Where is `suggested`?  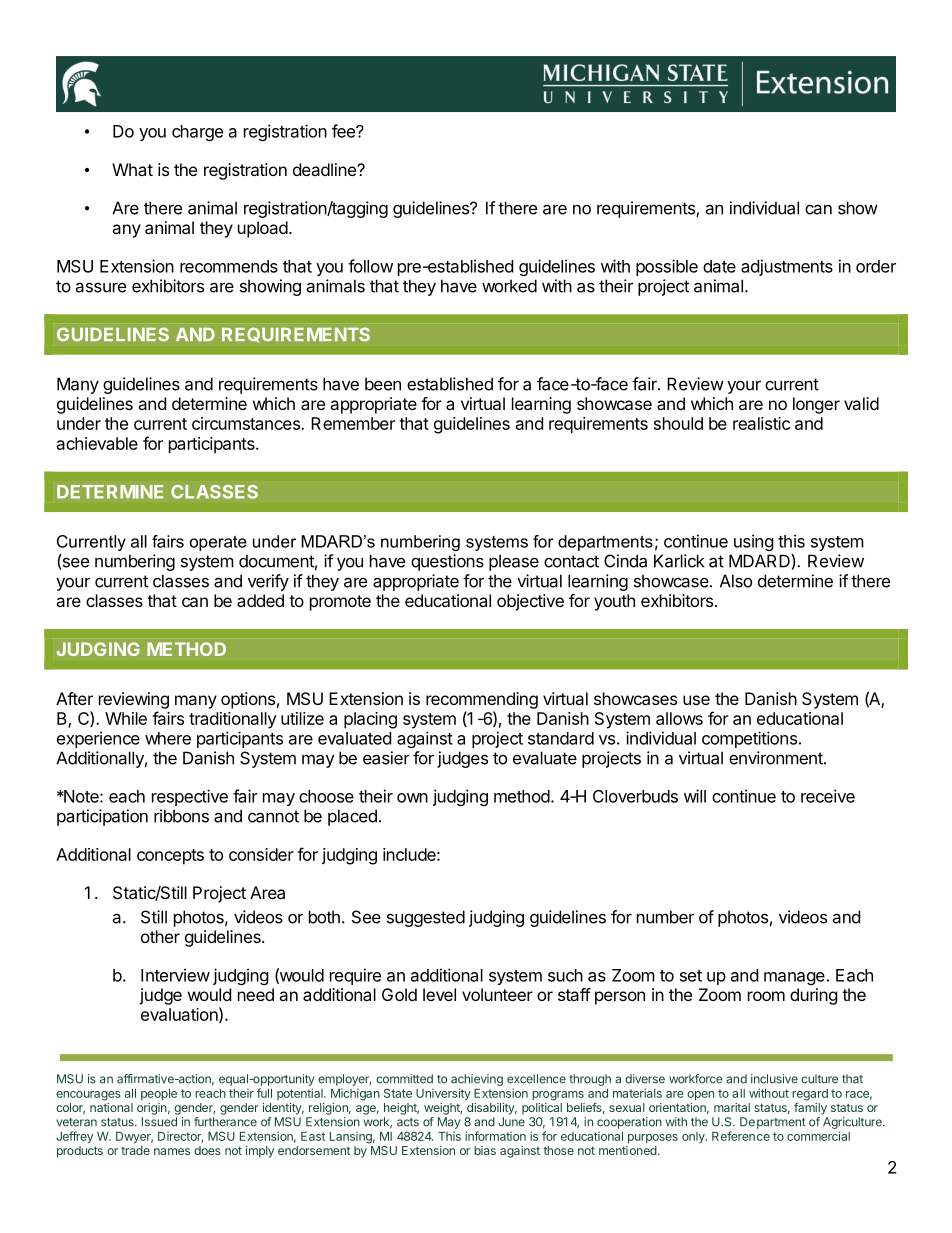 suggested is located at coordinates (426, 918).
